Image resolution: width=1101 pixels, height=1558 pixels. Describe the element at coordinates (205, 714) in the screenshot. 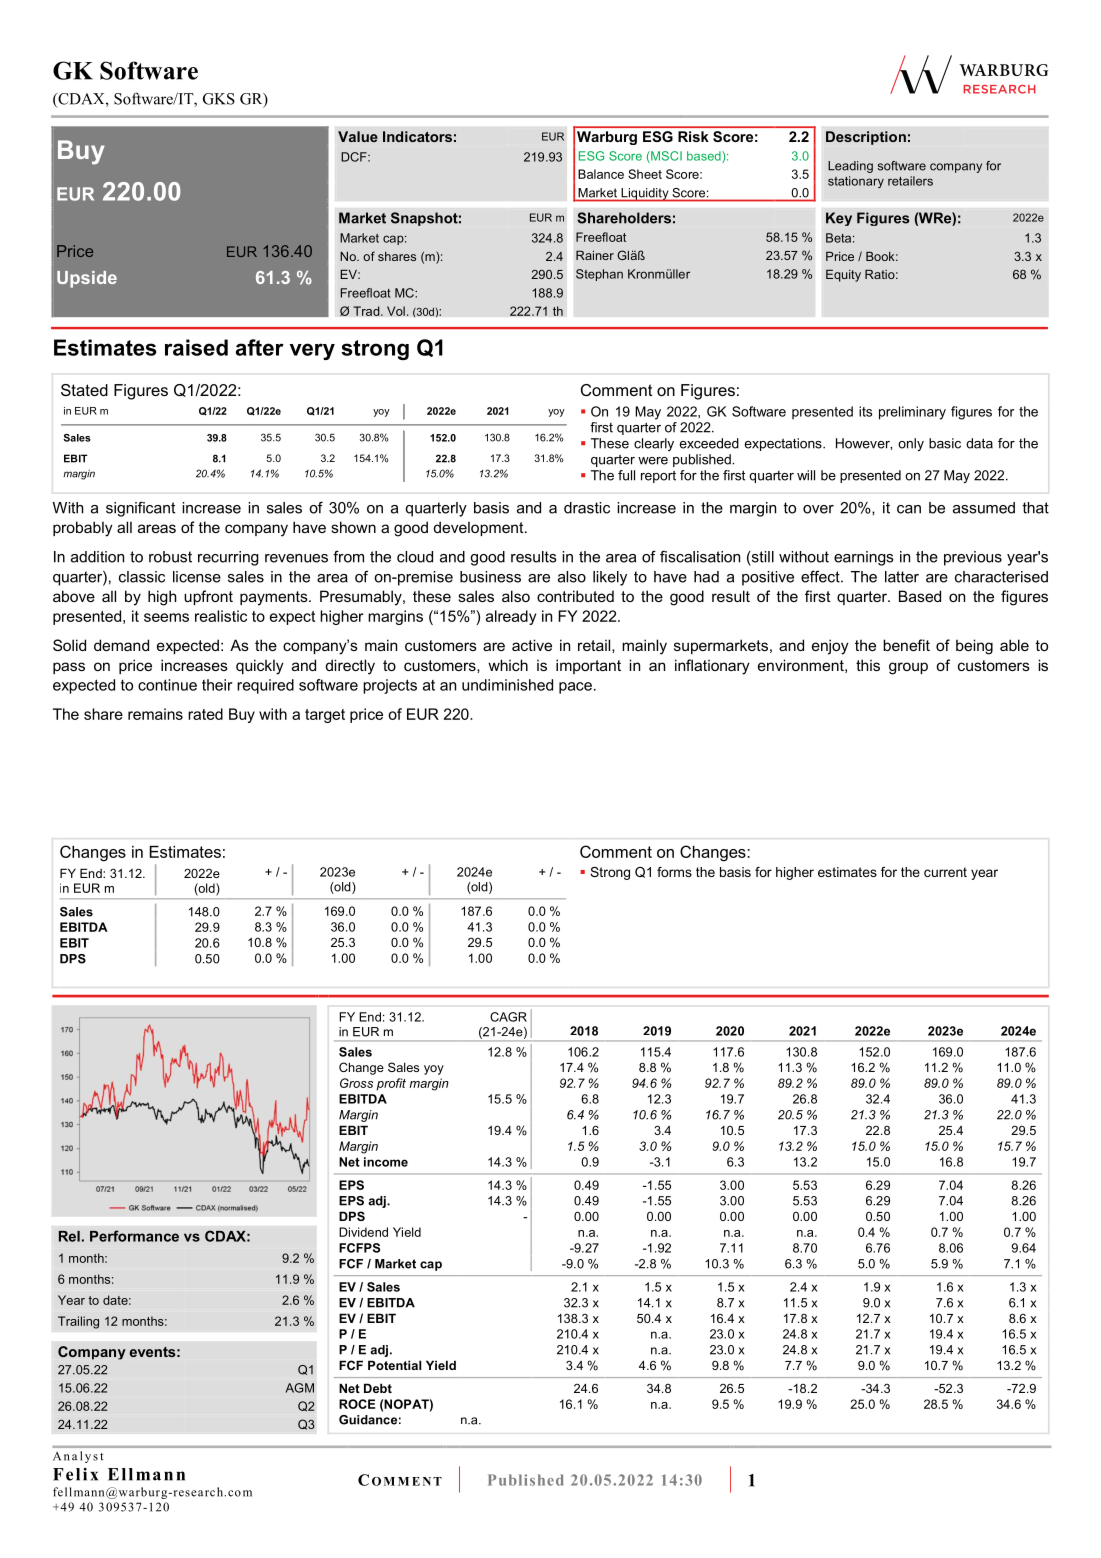

I see `rated` at that location.
